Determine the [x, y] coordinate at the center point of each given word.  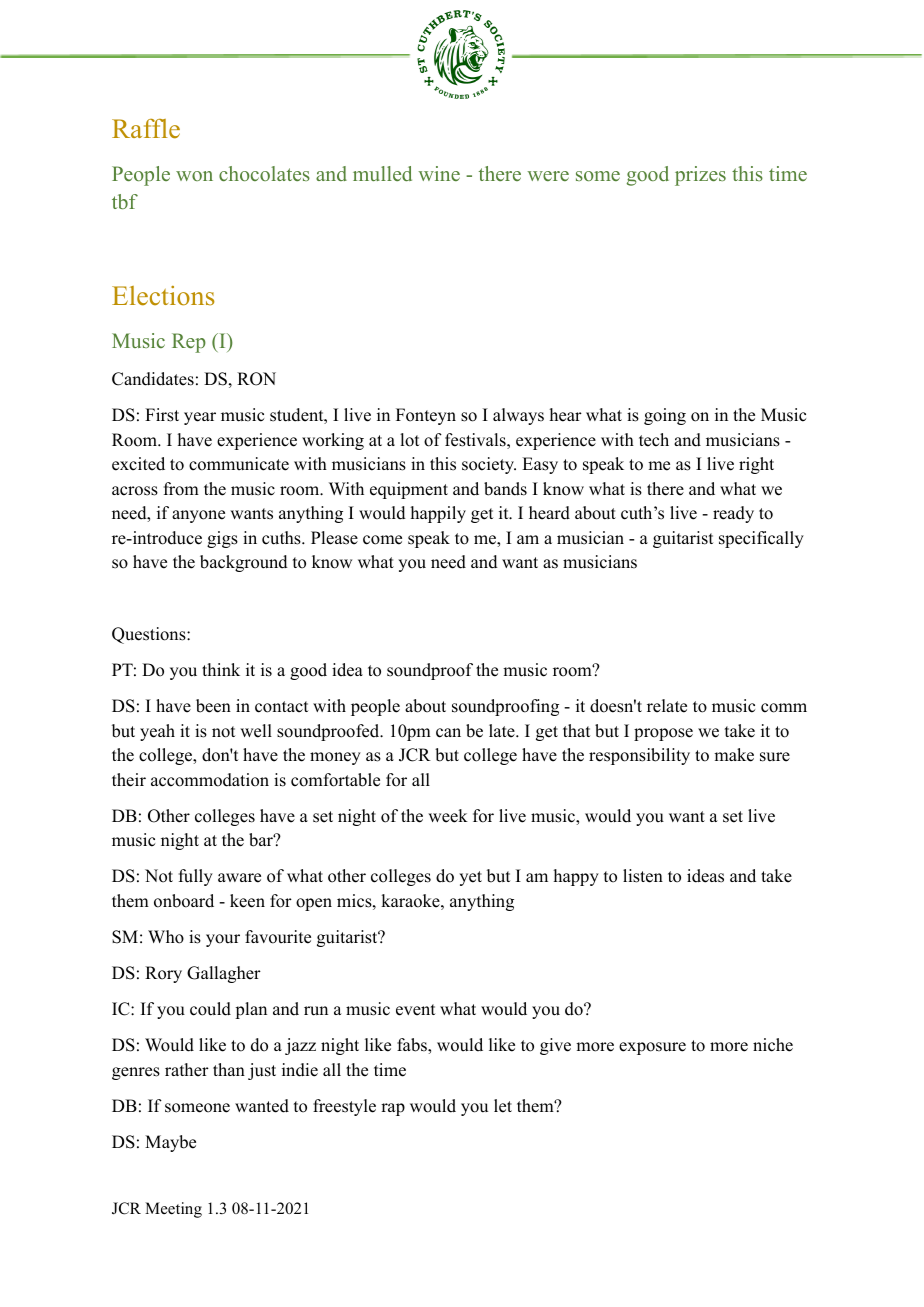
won [194, 176]
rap [393, 1109]
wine [439, 173]
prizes [700, 176]
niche [773, 1045]
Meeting [173, 1210]
